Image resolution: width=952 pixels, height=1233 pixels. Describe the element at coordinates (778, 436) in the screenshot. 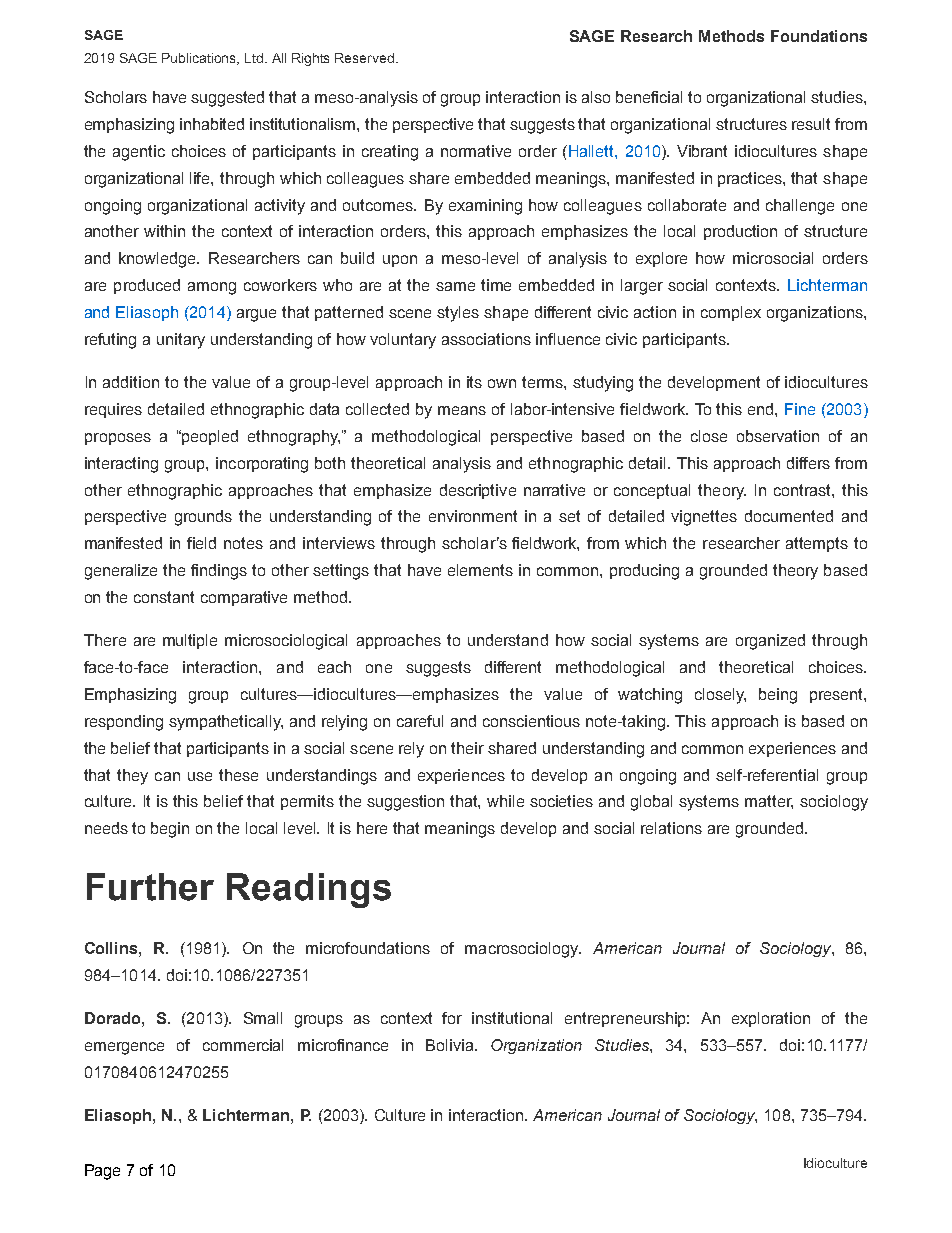

I see `observation` at that location.
